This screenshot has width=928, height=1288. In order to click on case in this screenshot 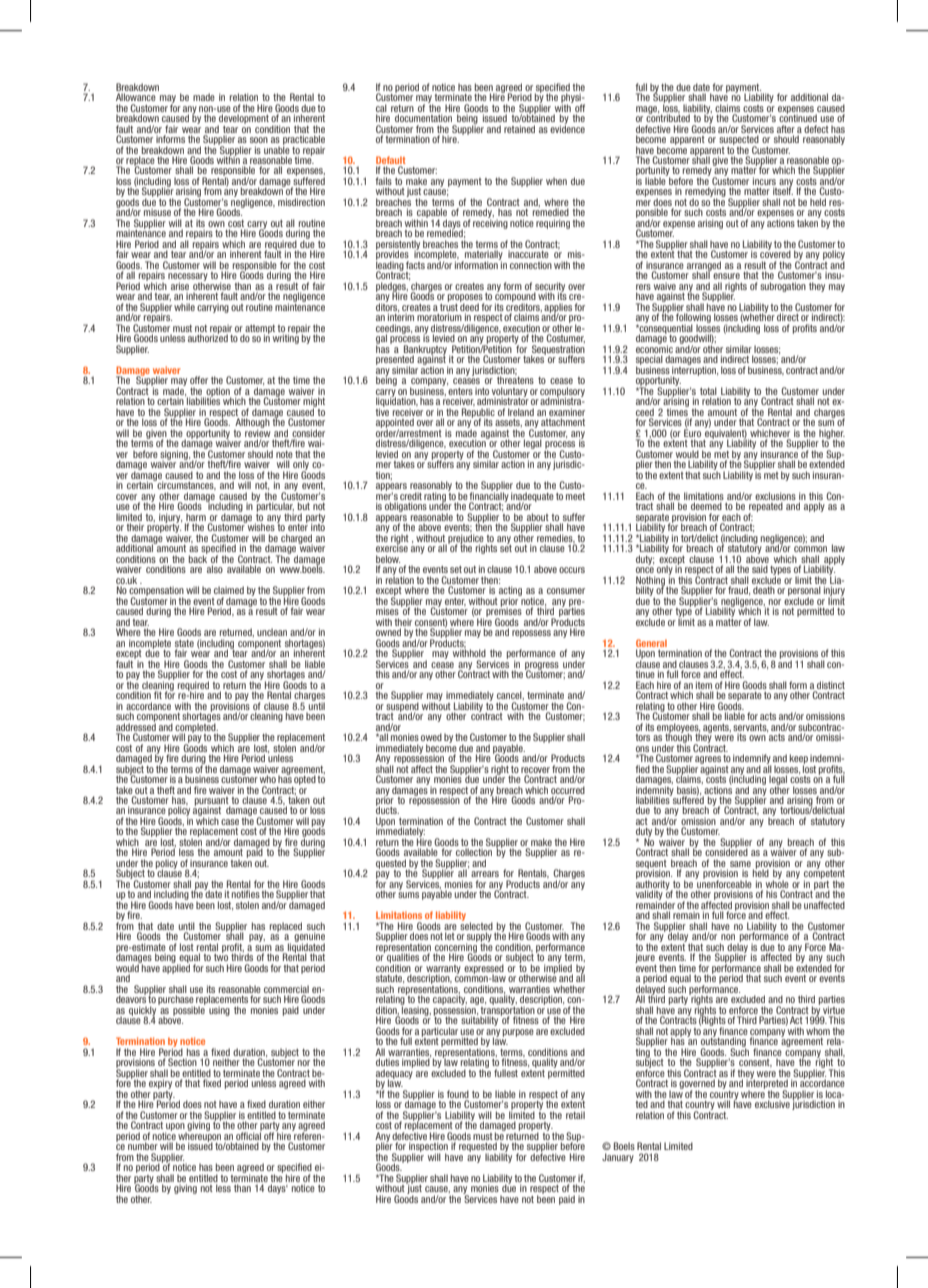, I will do `click(230, 822)`.
